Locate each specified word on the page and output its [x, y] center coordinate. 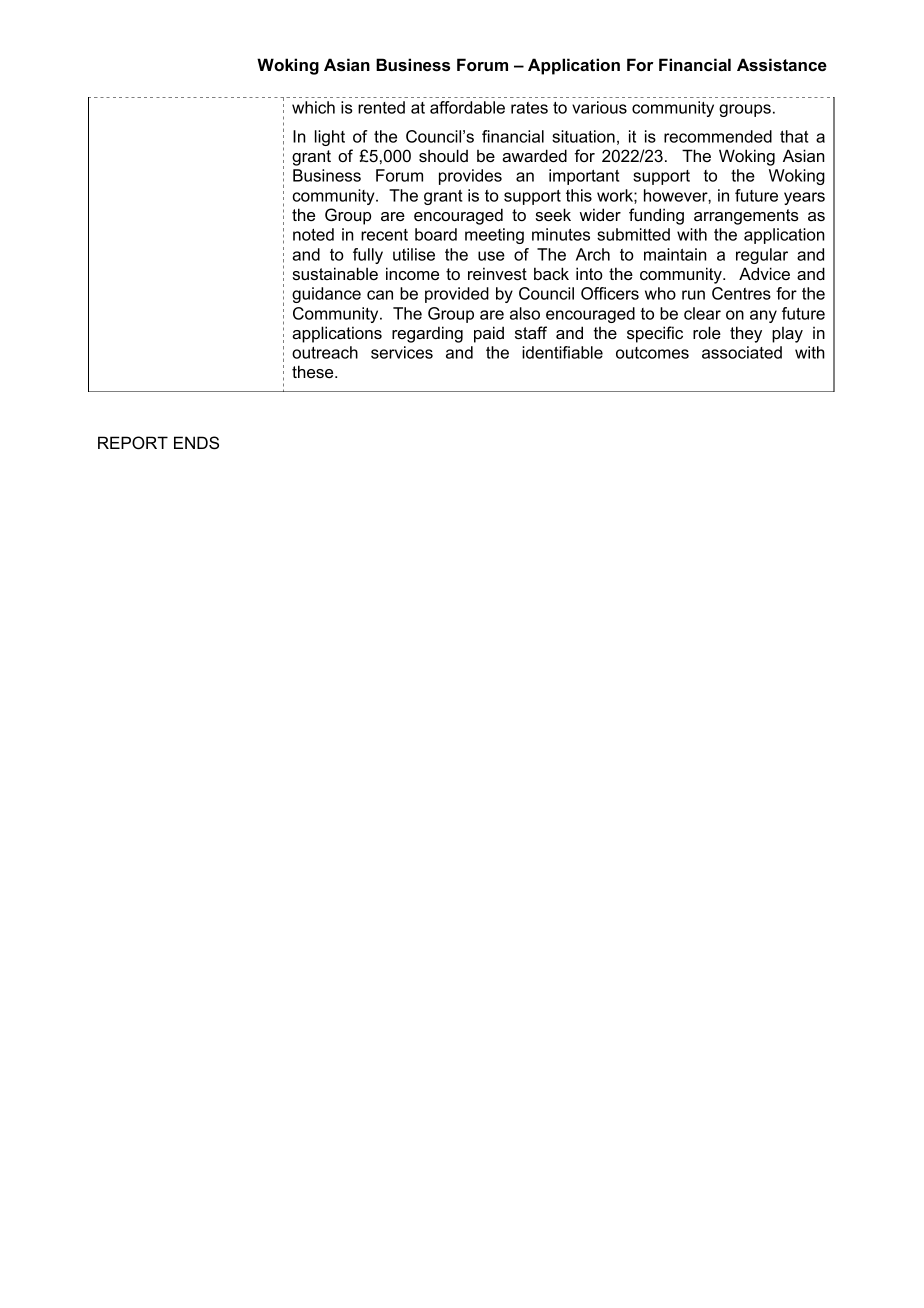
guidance [326, 295]
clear [702, 313]
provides [470, 177]
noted [313, 234]
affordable [467, 107]
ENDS [196, 443]
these [314, 371]
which [313, 107]
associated [742, 352]
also [525, 313]
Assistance [782, 64]
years [804, 198]
